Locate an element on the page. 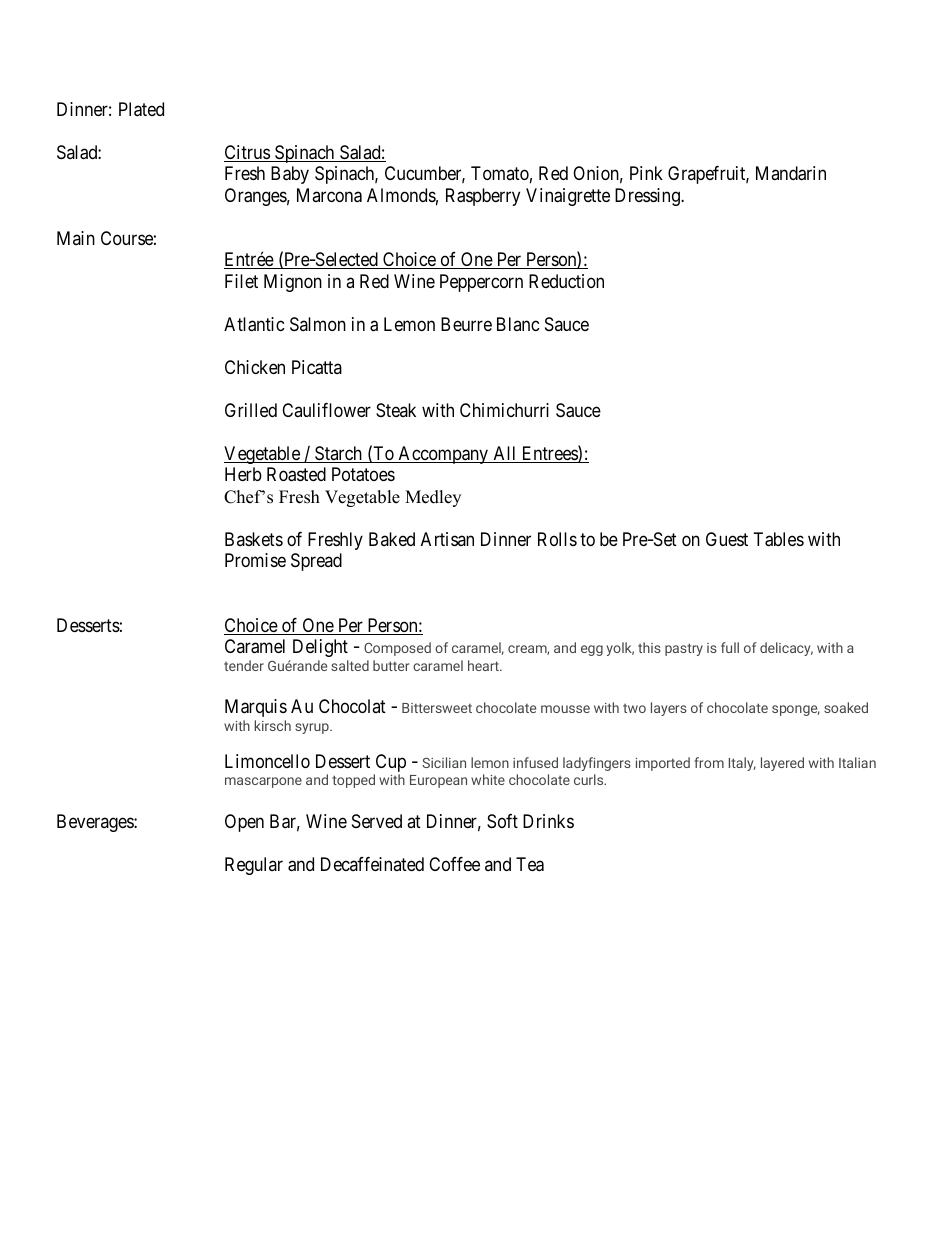 The image size is (952, 1233). Raspberry is located at coordinates (483, 197).
